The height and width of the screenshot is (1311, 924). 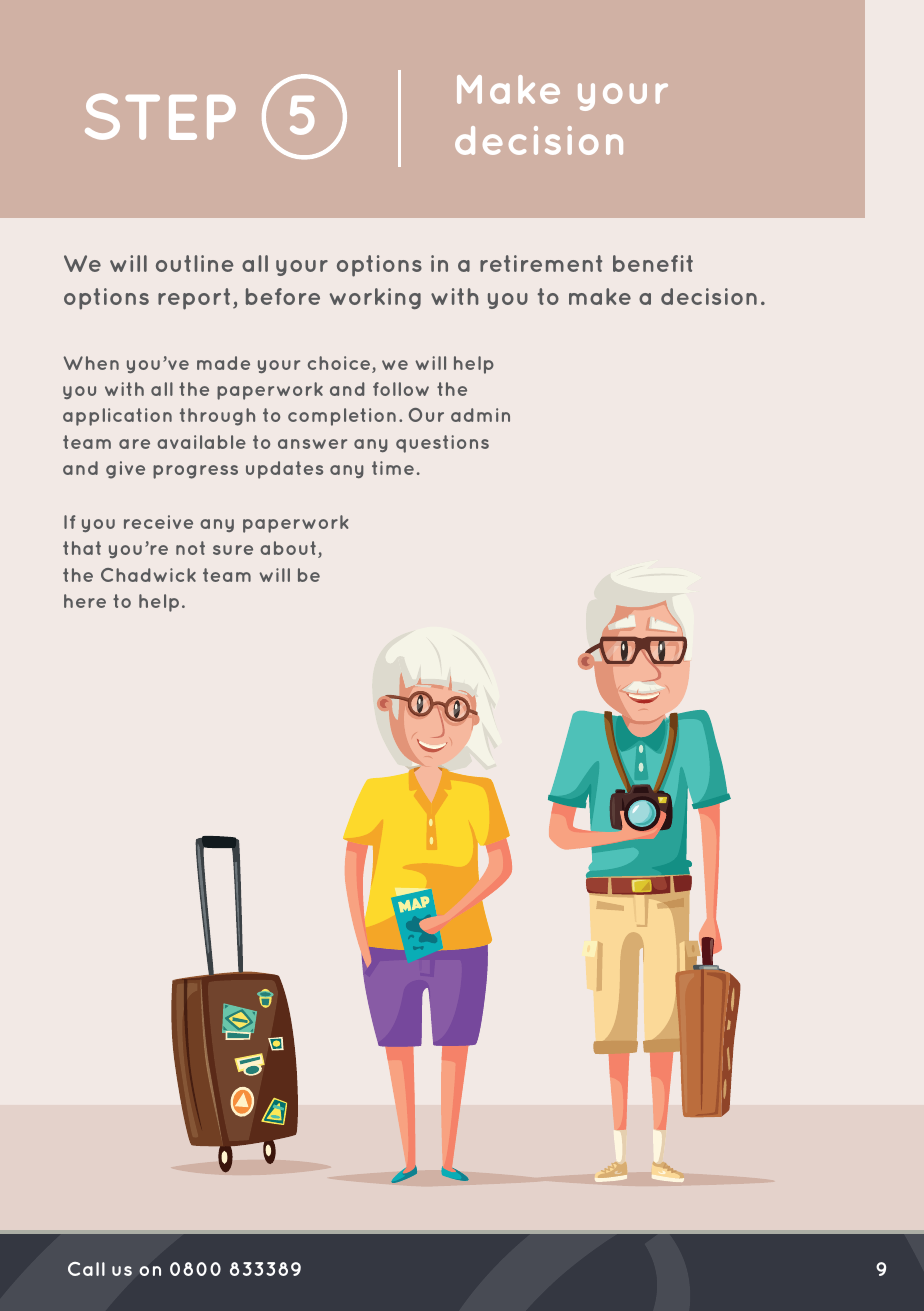 I want to click on Chadwick, so click(x=148, y=575).
